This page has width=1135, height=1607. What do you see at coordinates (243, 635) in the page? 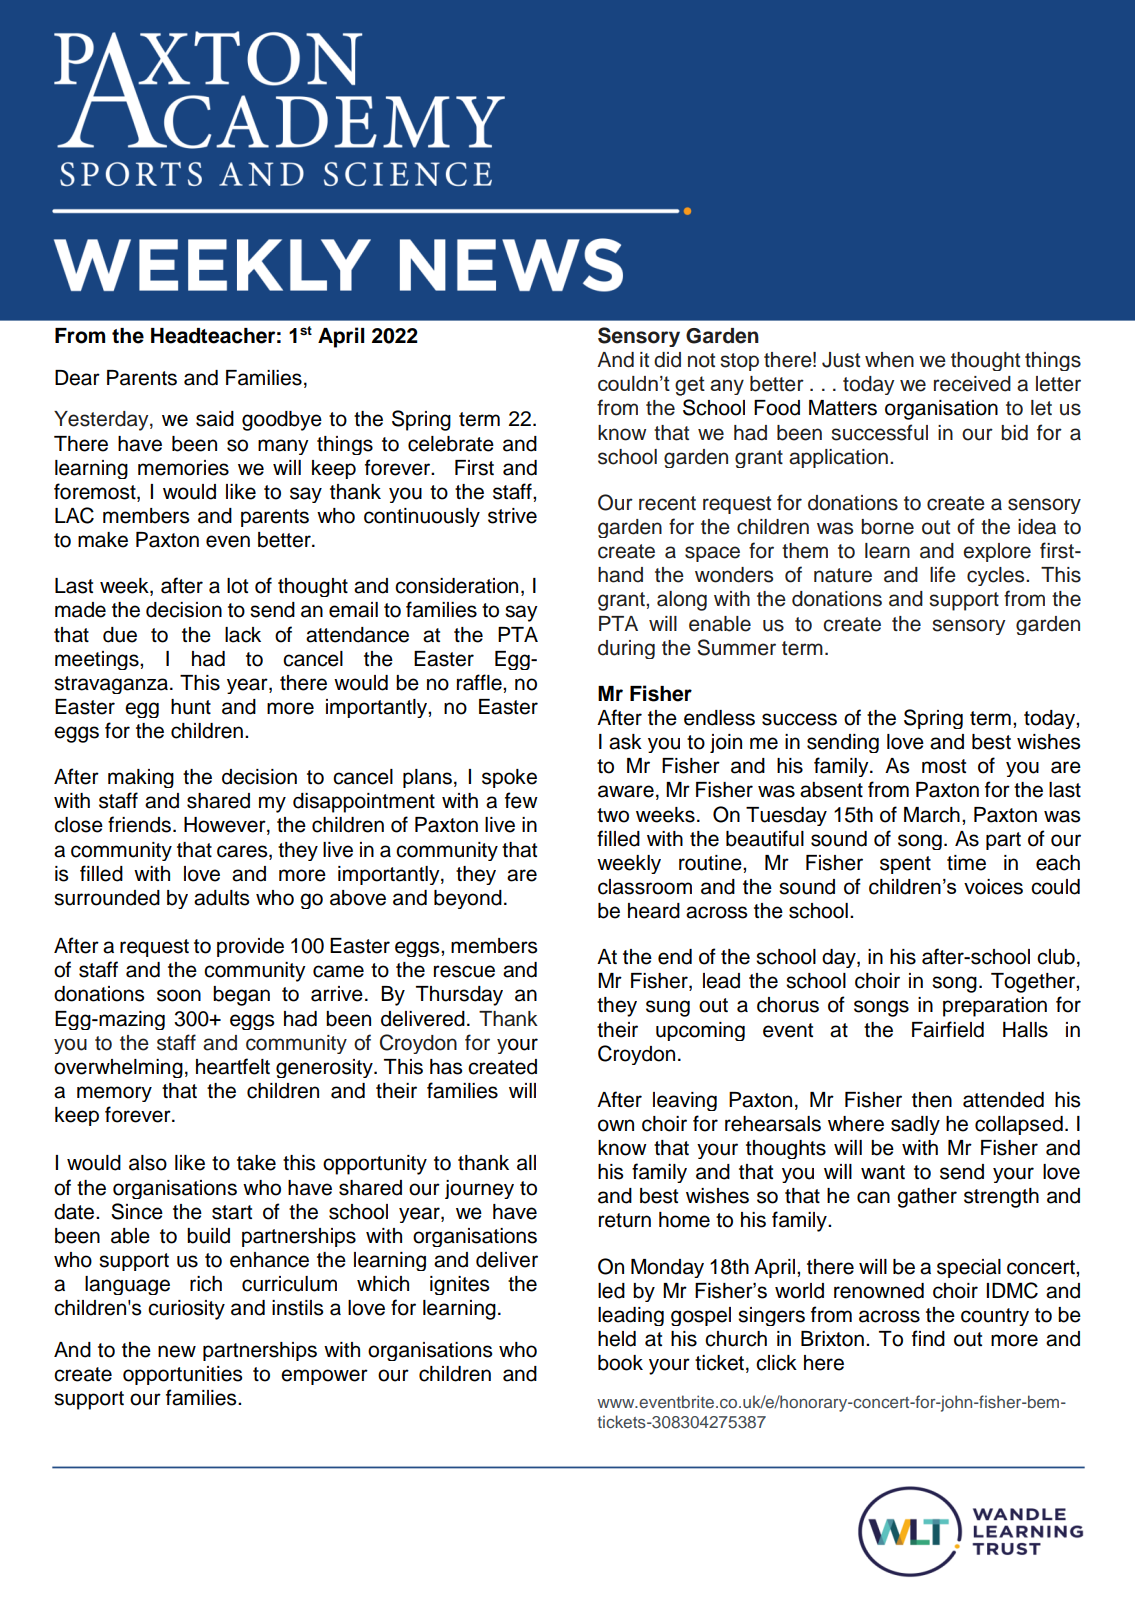
I see `lack` at bounding box center [243, 635].
